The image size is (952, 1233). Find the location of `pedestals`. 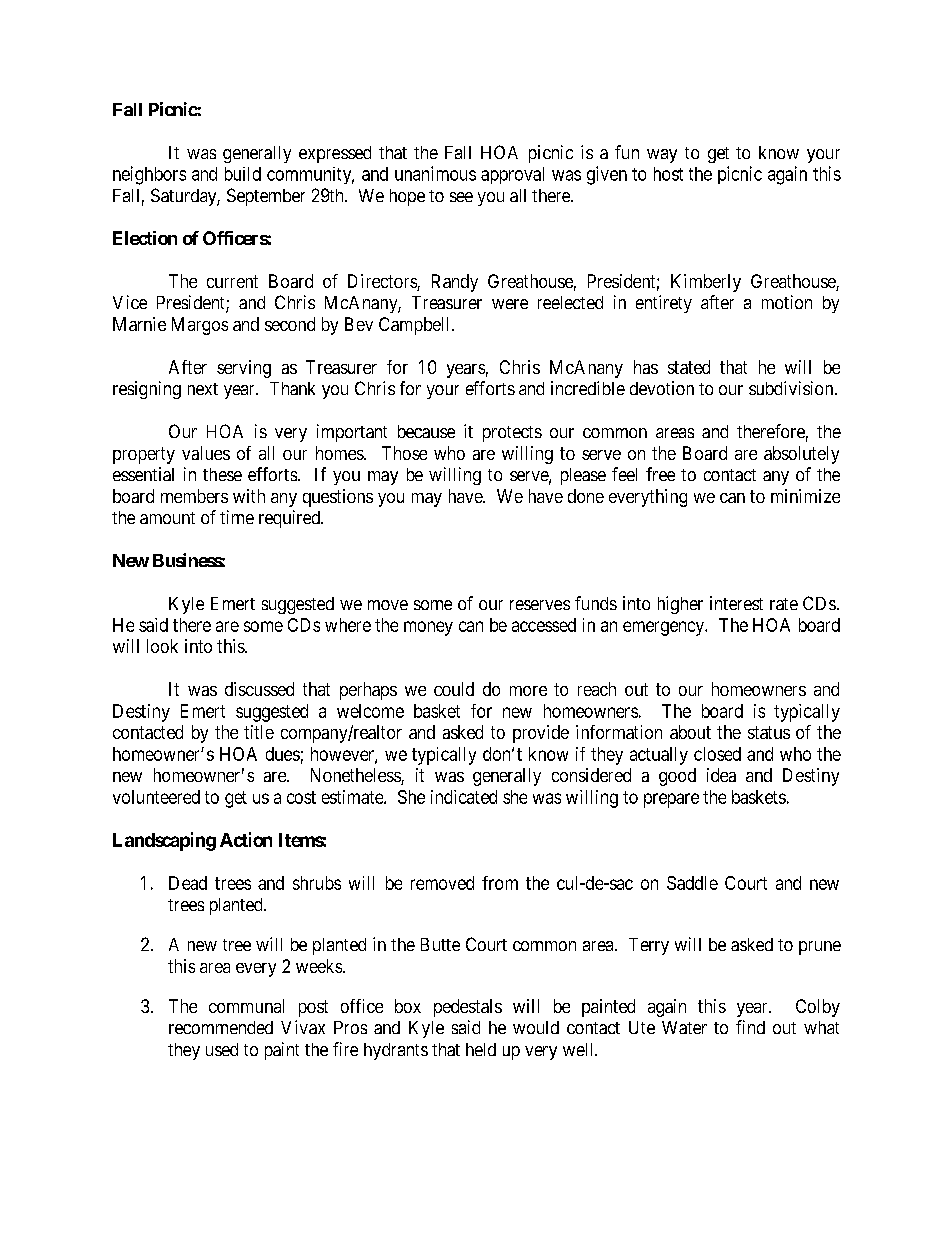

pedestals is located at coordinates (468, 1008).
